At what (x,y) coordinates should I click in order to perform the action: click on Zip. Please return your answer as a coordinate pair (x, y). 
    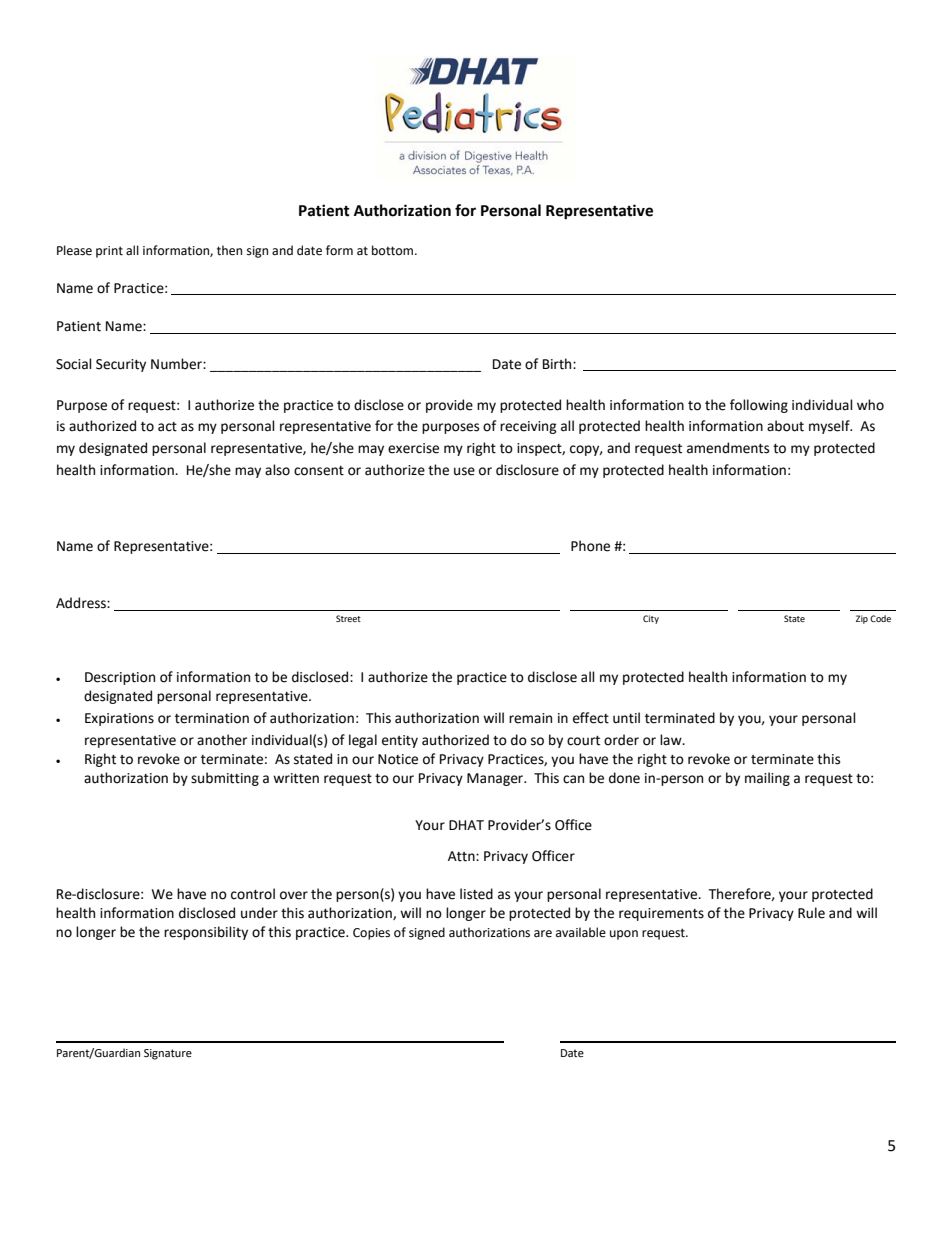
    Looking at the image, I should click on (862, 619).
